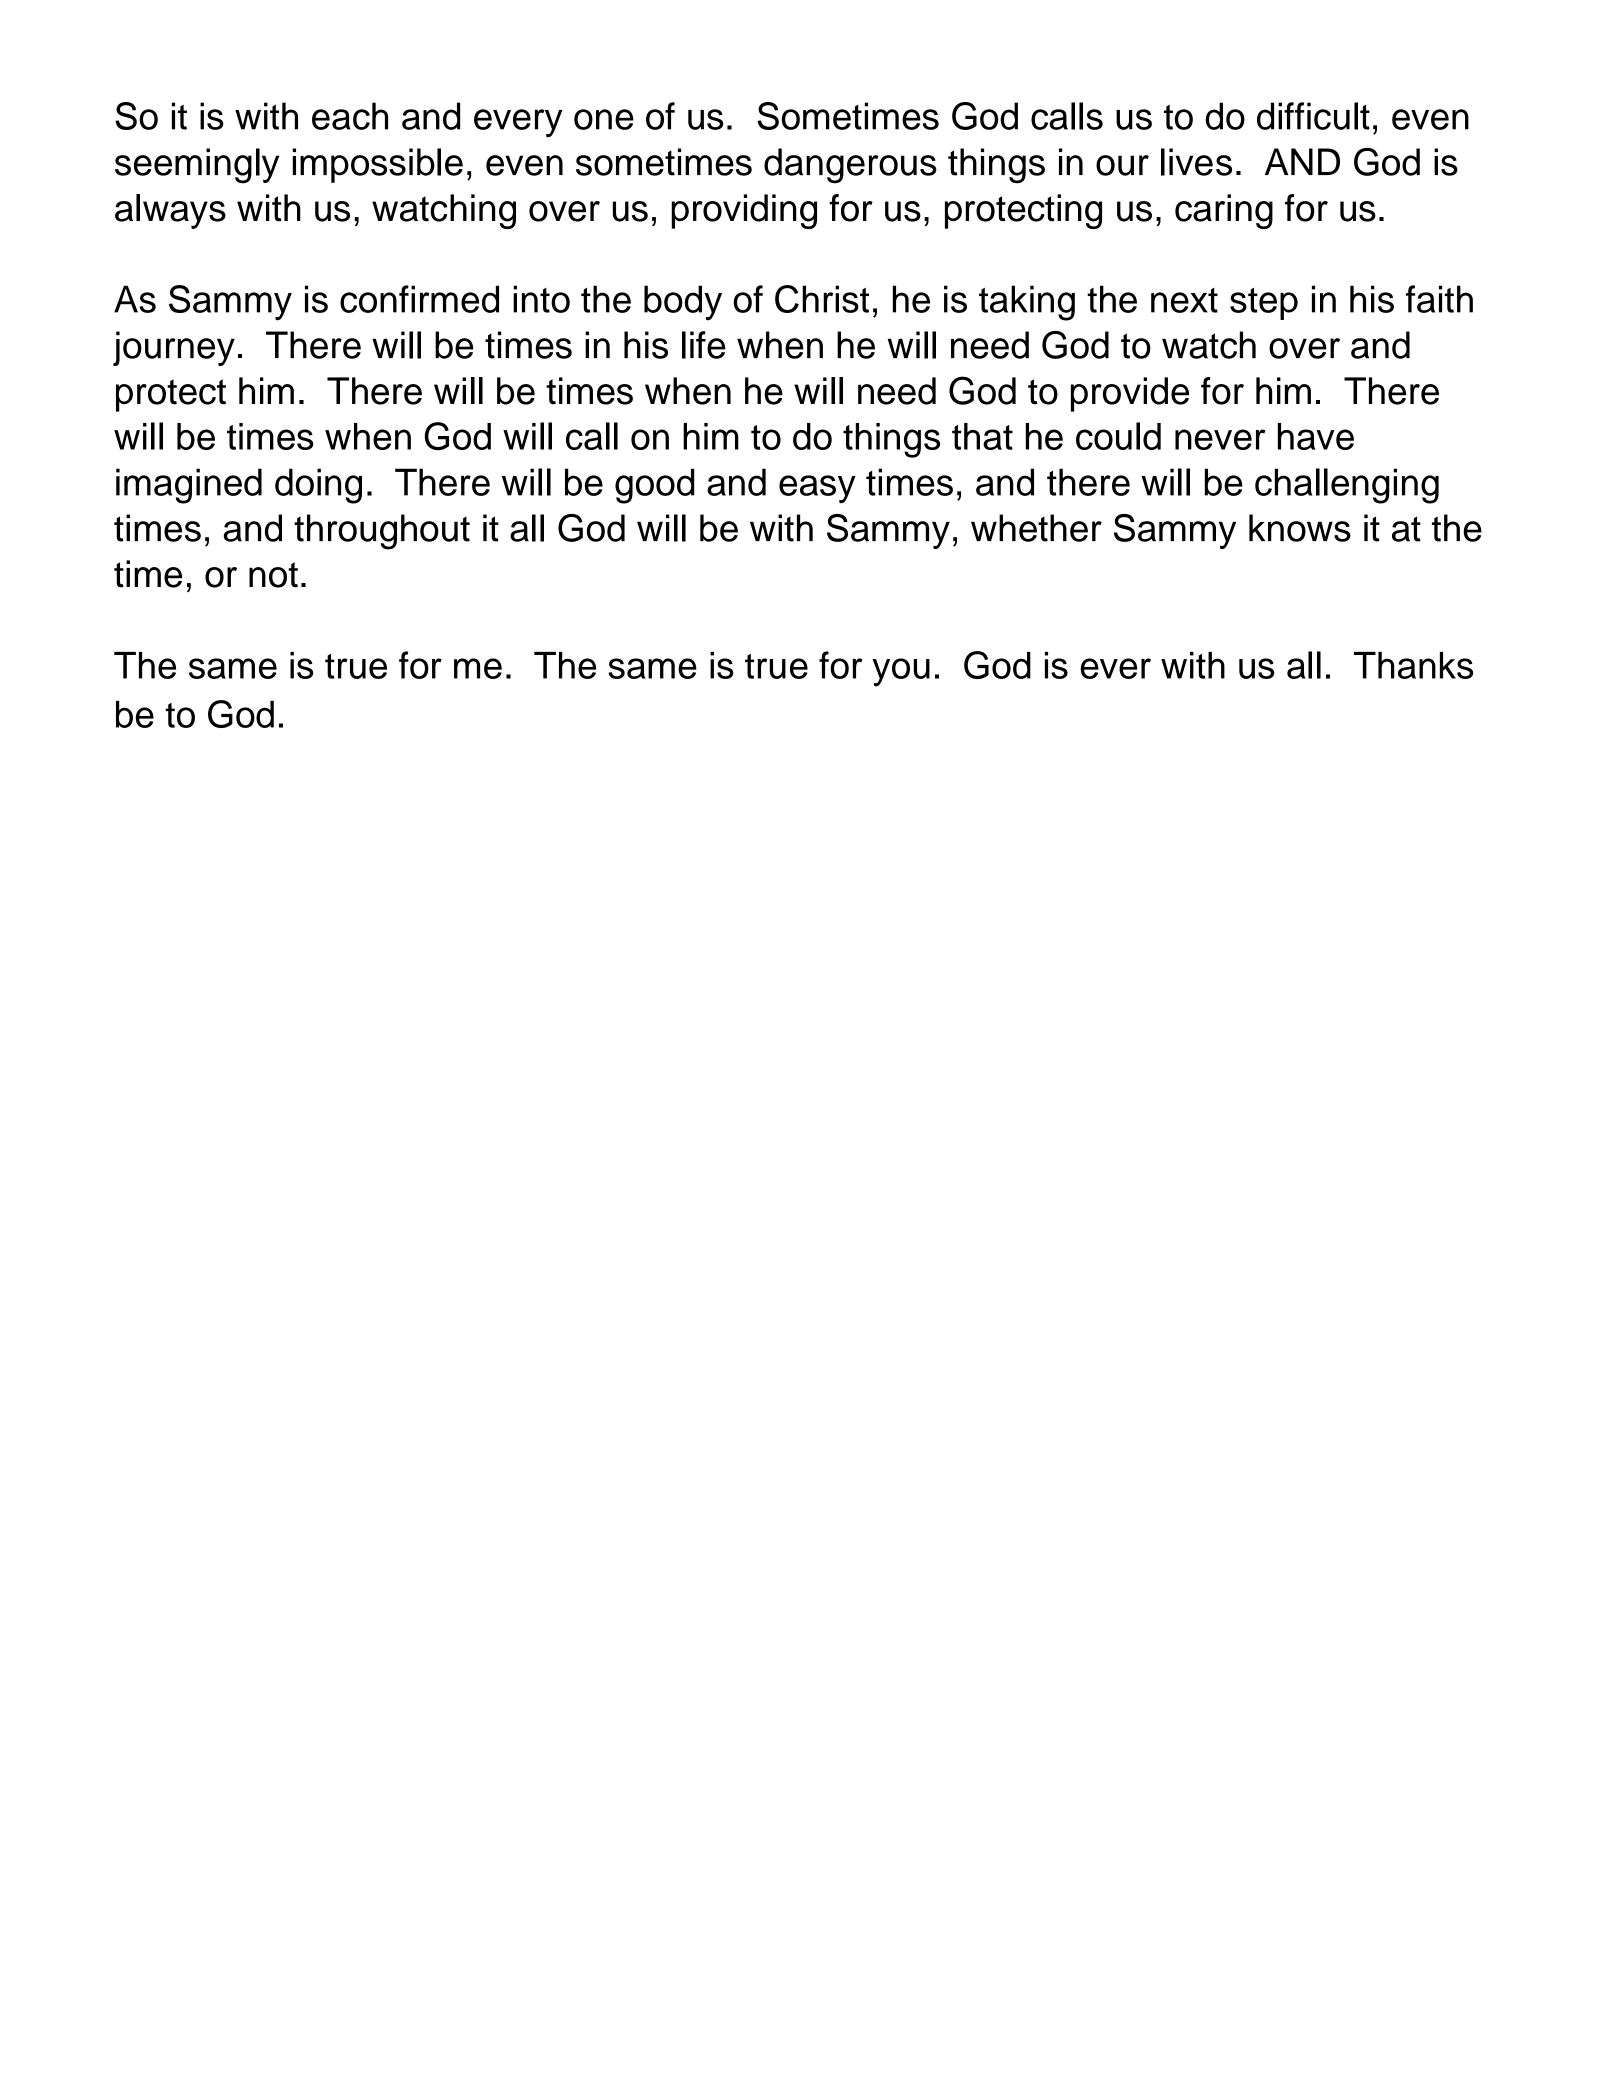  I want to click on step, so click(1264, 304).
